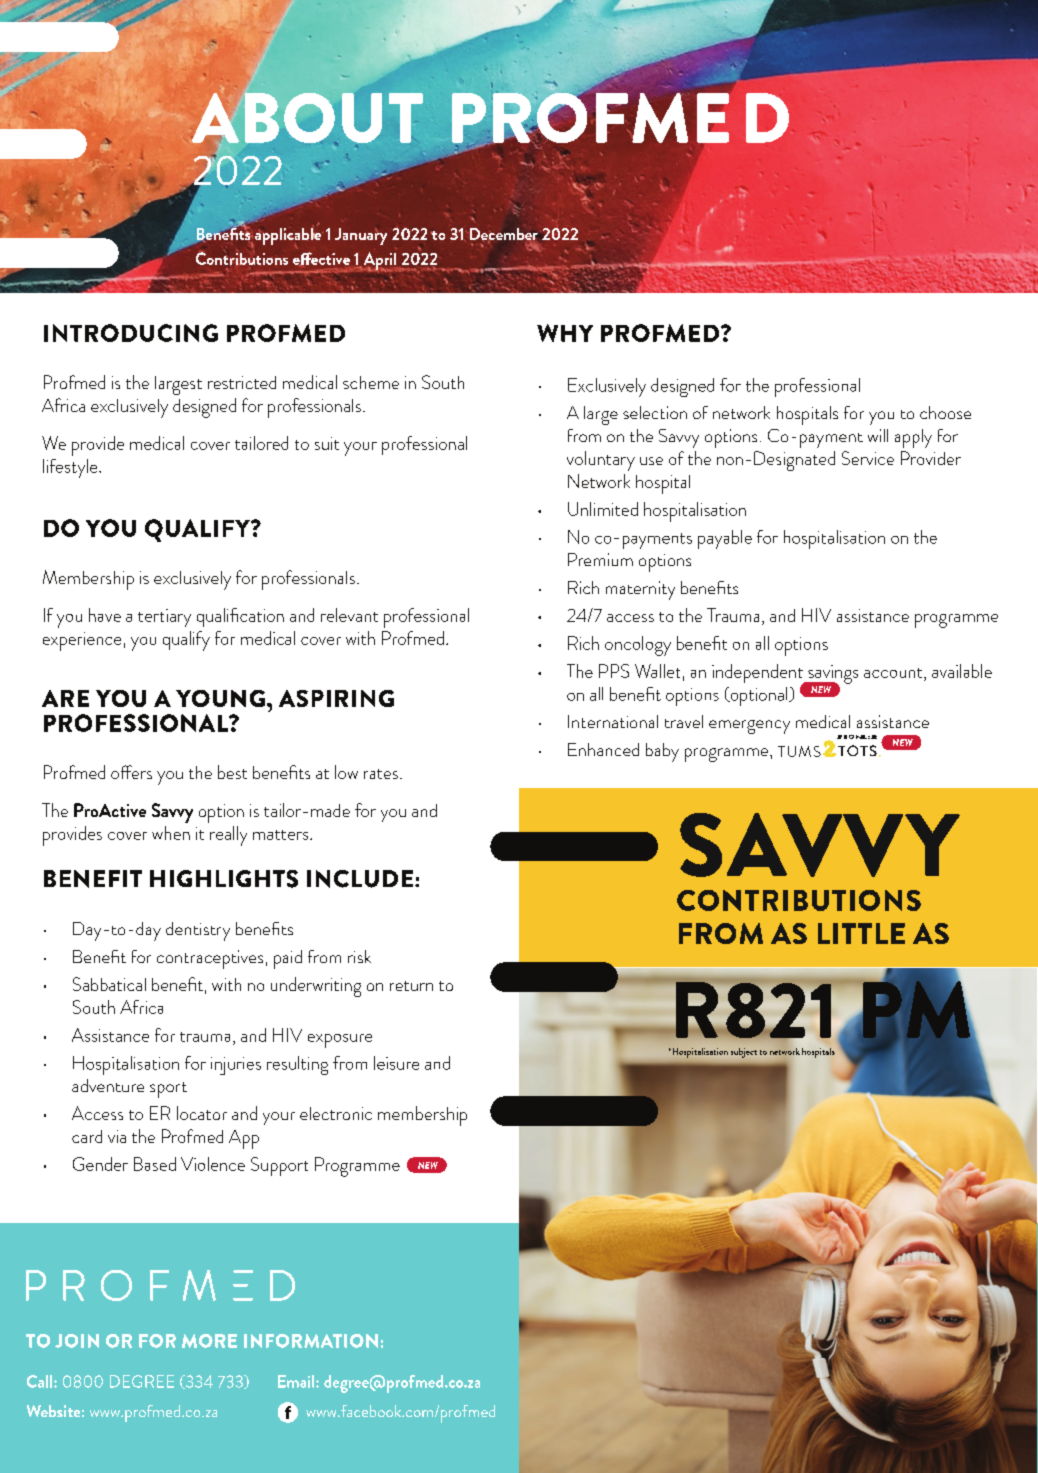 The width and height of the image is (1038, 1473). Describe the element at coordinates (209, 1341) in the image. I see `MORE` at that location.
